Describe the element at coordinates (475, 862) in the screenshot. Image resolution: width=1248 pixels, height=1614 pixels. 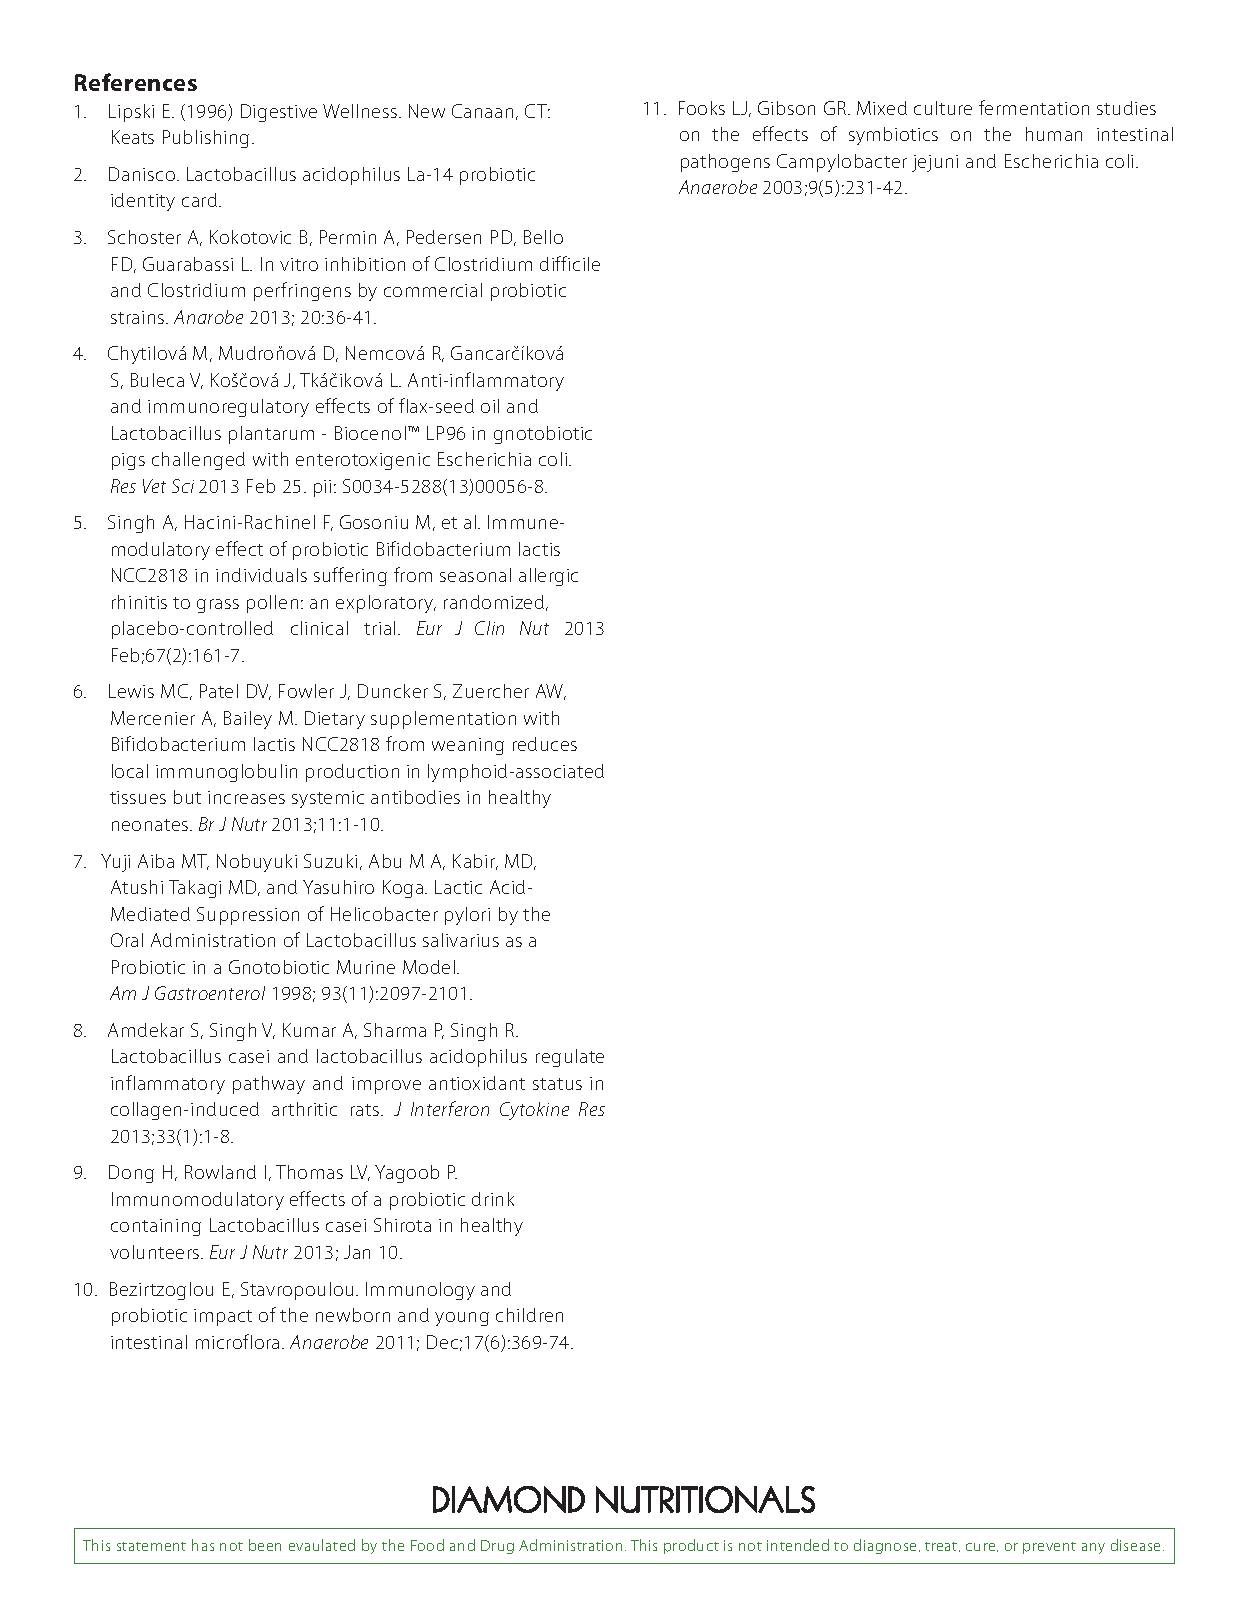
I see `Kabir` at that location.
